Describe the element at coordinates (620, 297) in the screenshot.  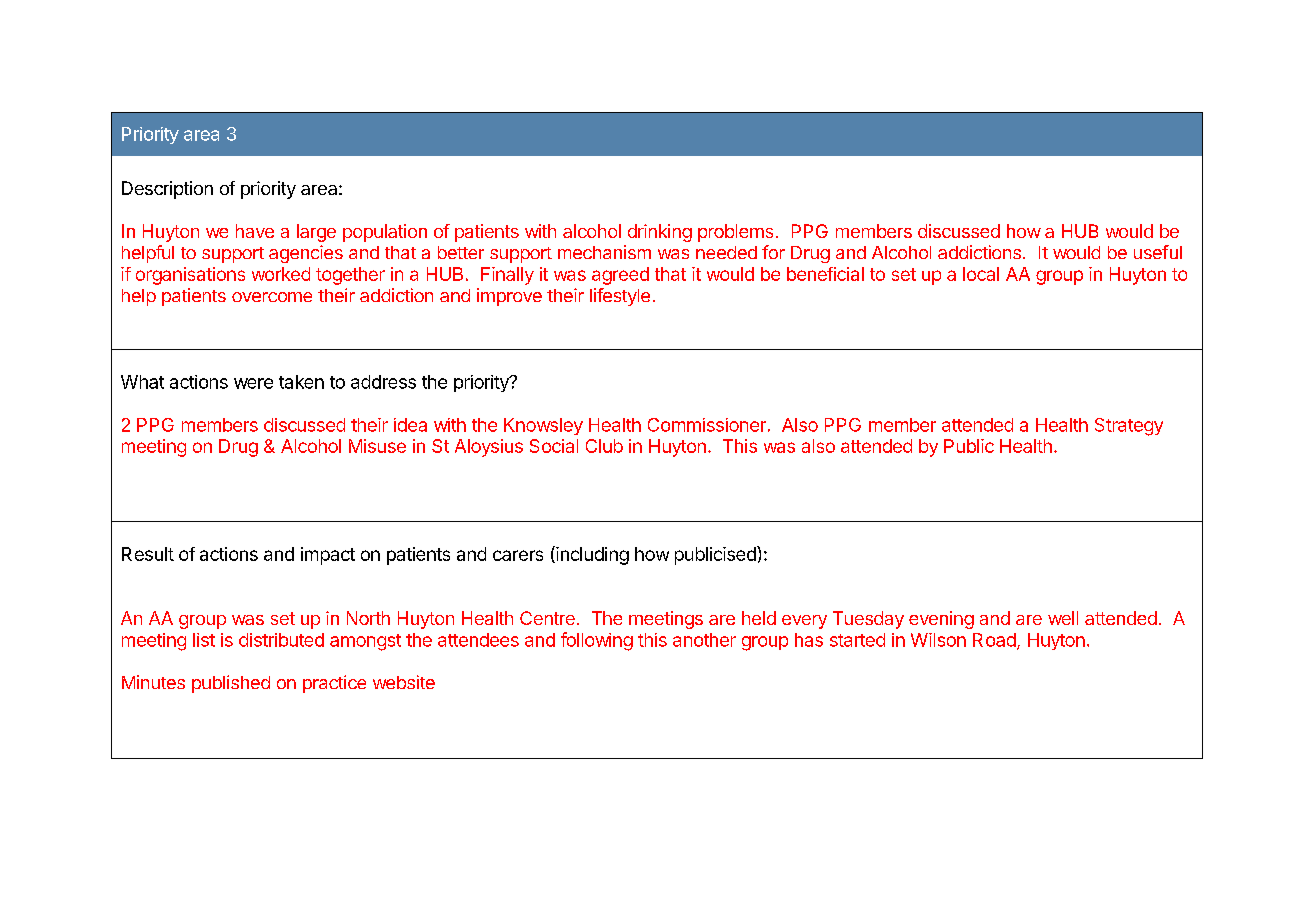
I see `lifestyle` at that location.
